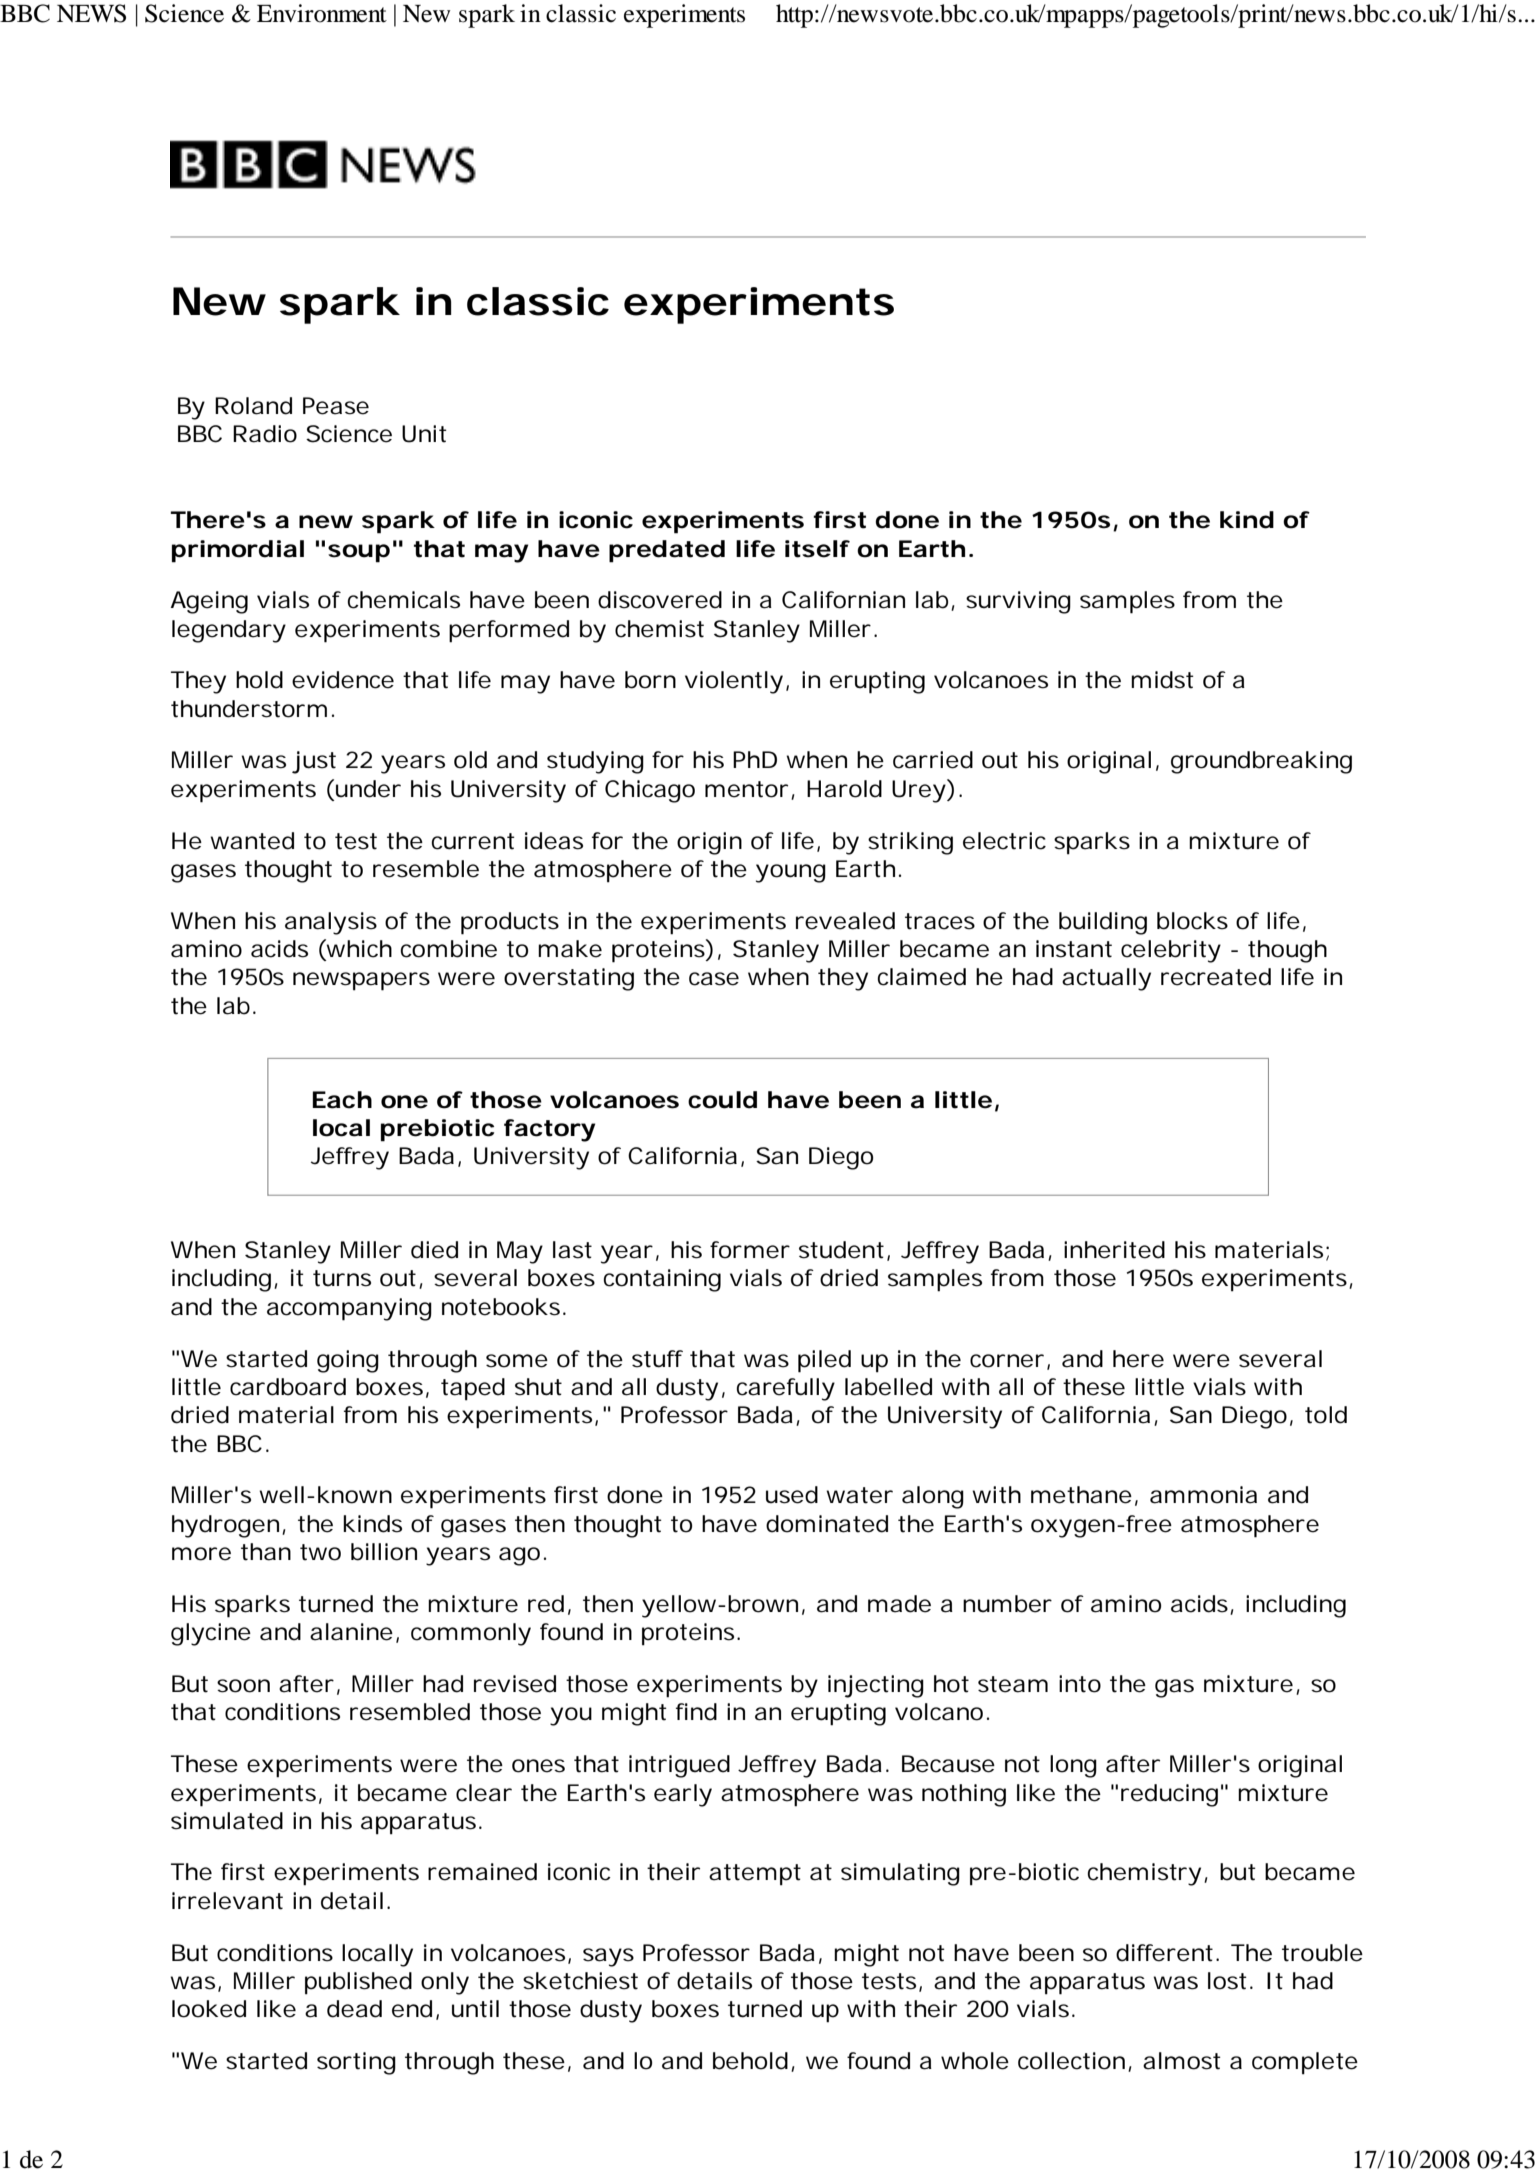 Image resolution: width=1537 pixels, height=2175 pixels. Describe the element at coordinates (755, 1875) in the page. I see `attempt` at that location.
